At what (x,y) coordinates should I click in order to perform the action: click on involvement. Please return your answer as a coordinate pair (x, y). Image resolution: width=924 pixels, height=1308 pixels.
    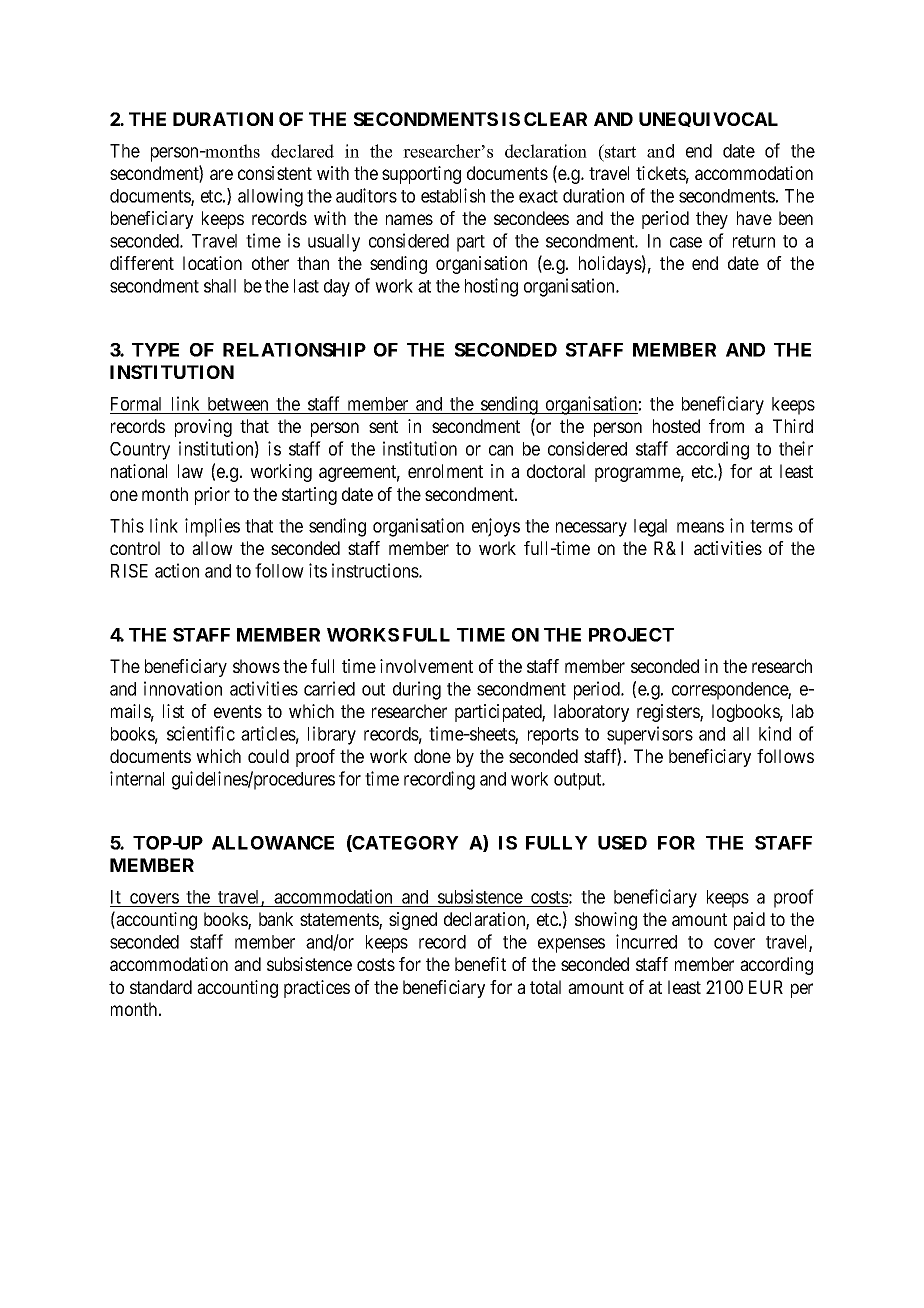
    Looking at the image, I should click on (426, 666).
